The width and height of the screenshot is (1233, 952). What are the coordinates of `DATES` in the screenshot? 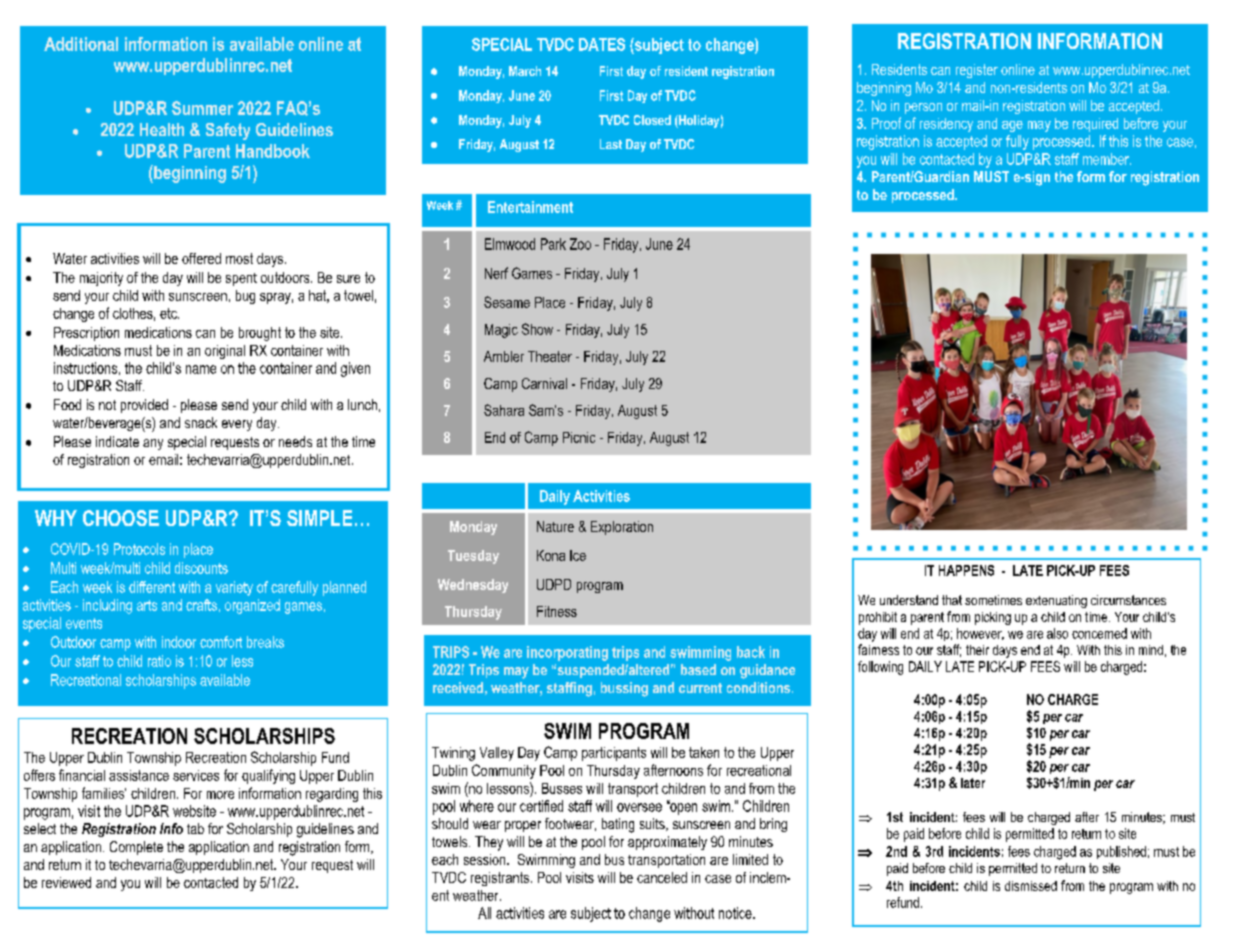 It's located at (602, 44).
